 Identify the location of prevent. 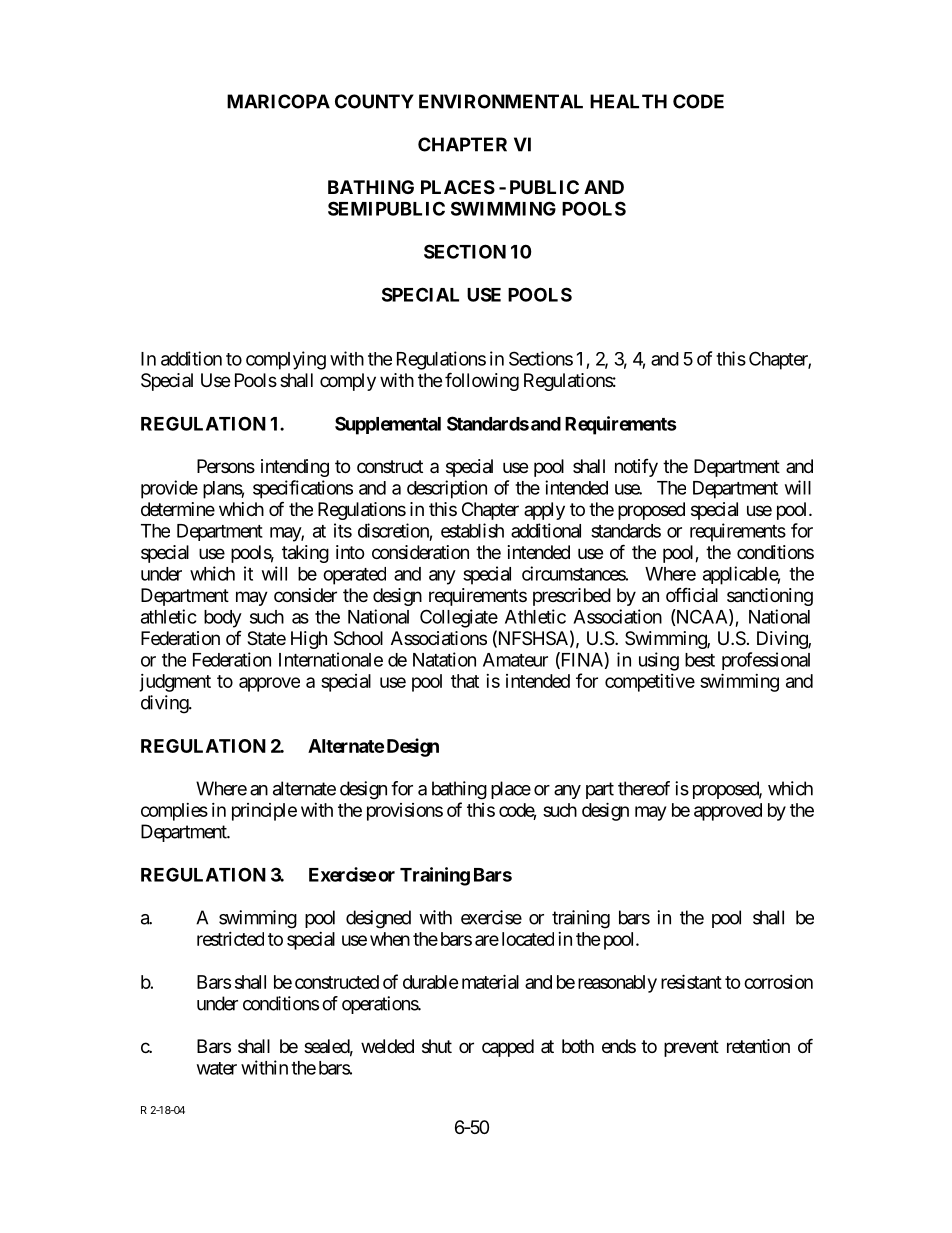
(691, 1048).
